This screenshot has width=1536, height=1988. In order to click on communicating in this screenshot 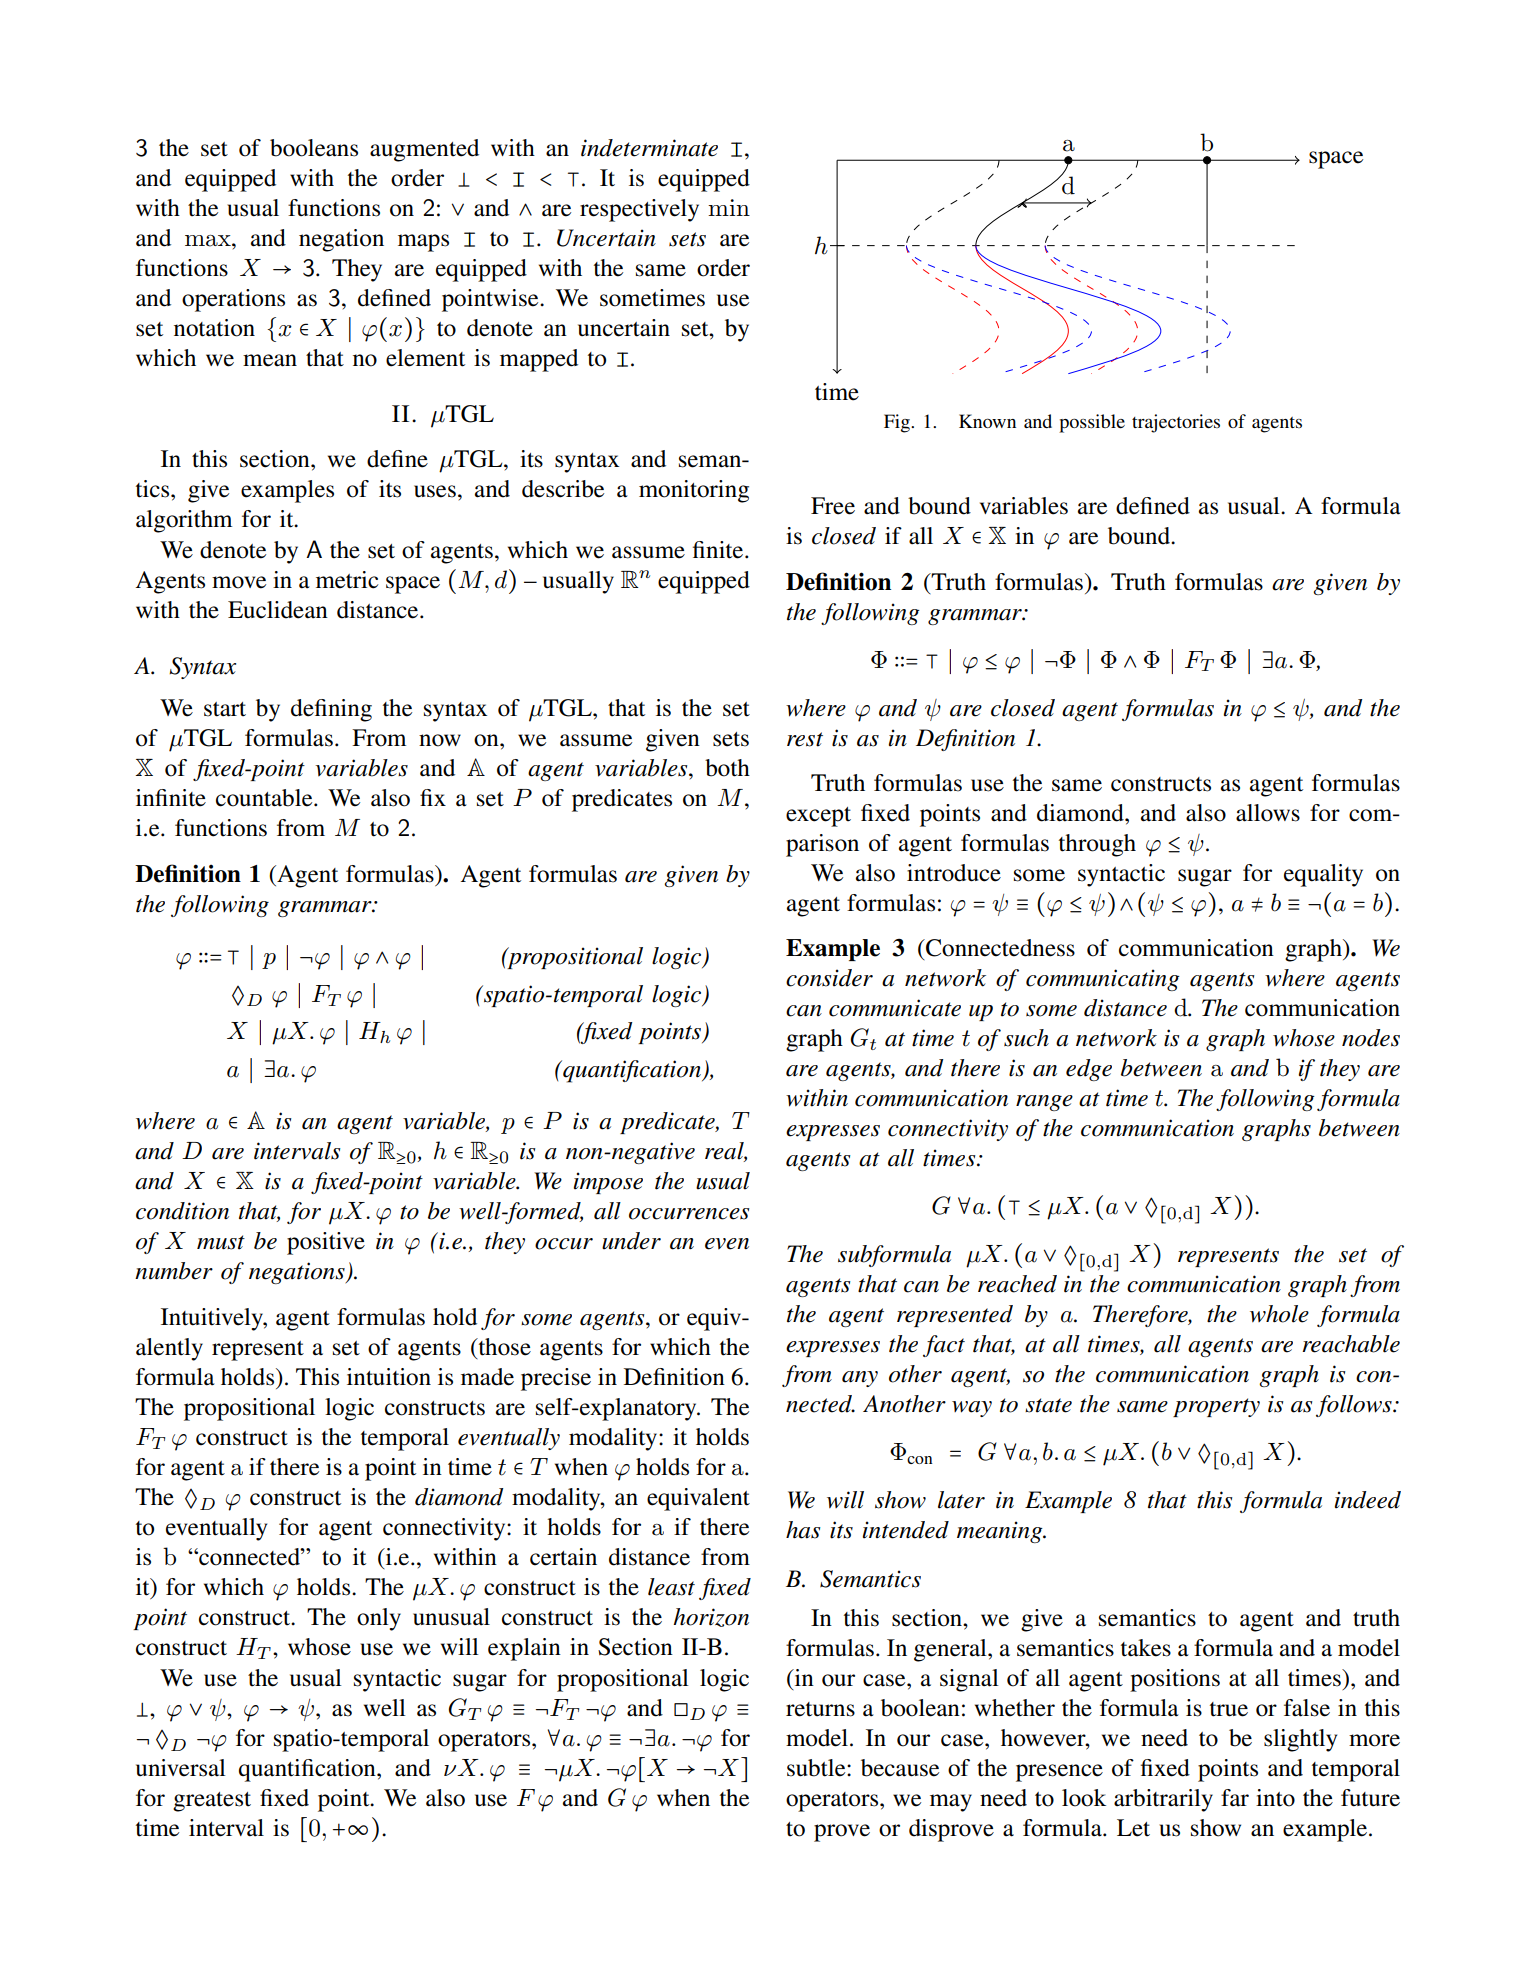, I will do `click(1103, 980)`.
